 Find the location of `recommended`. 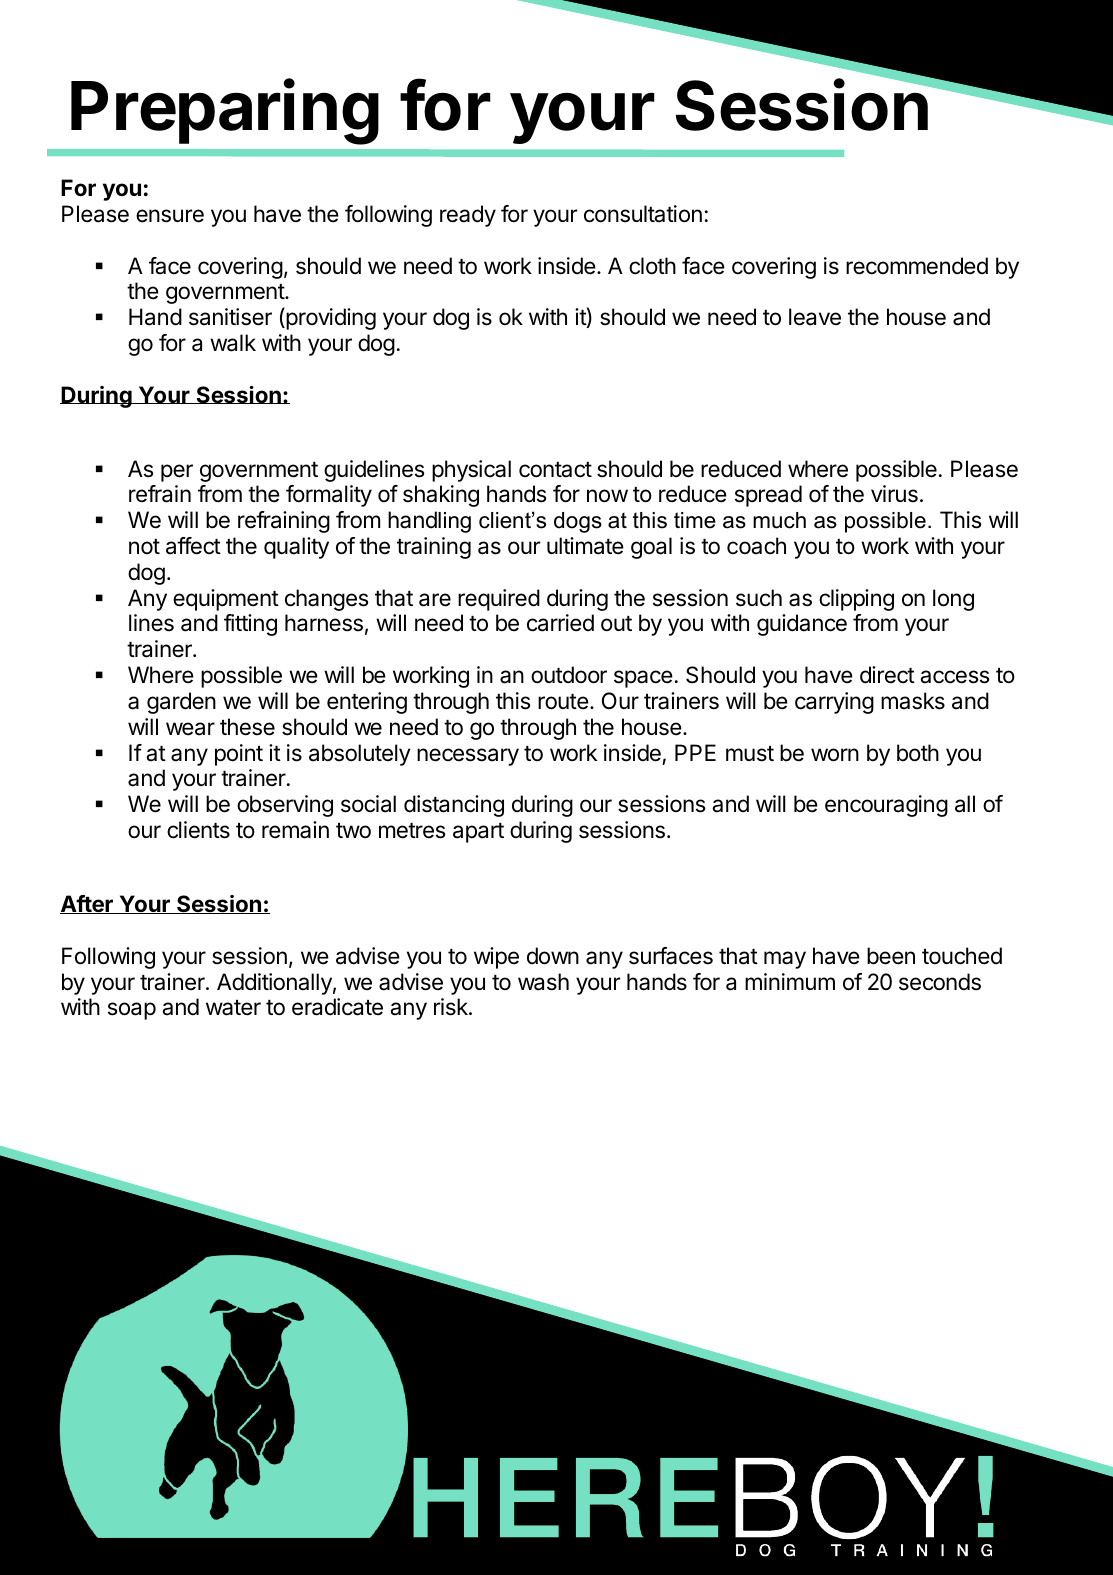

recommended is located at coordinates (917, 266).
